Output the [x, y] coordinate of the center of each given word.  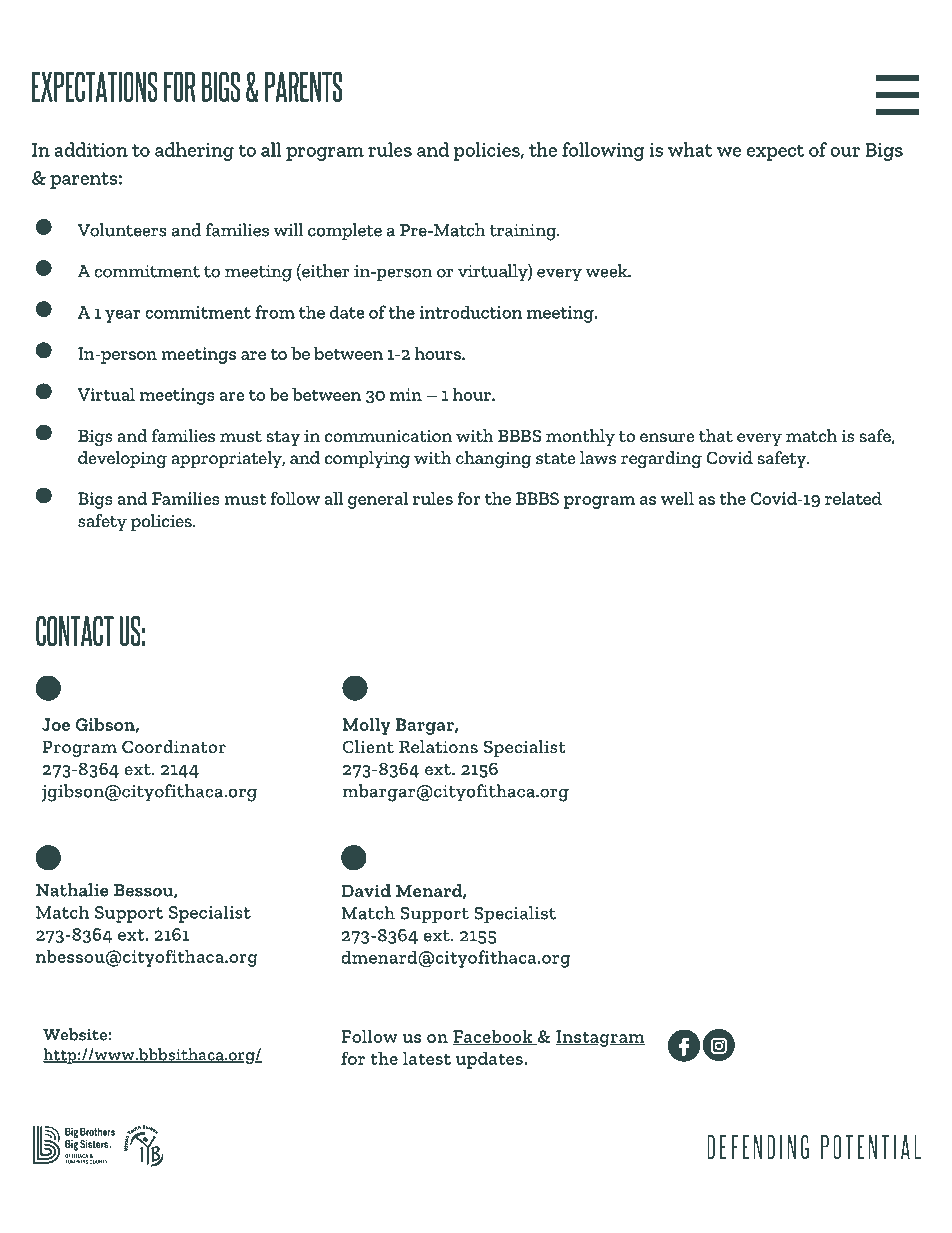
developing [122, 459]
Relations [438, 746]
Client [368, 746]
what [690, 149]
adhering [194, 151]
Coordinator [174, 746]
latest [427, 1058]
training [524, 232]
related [853, 498]
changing [494, 459]
